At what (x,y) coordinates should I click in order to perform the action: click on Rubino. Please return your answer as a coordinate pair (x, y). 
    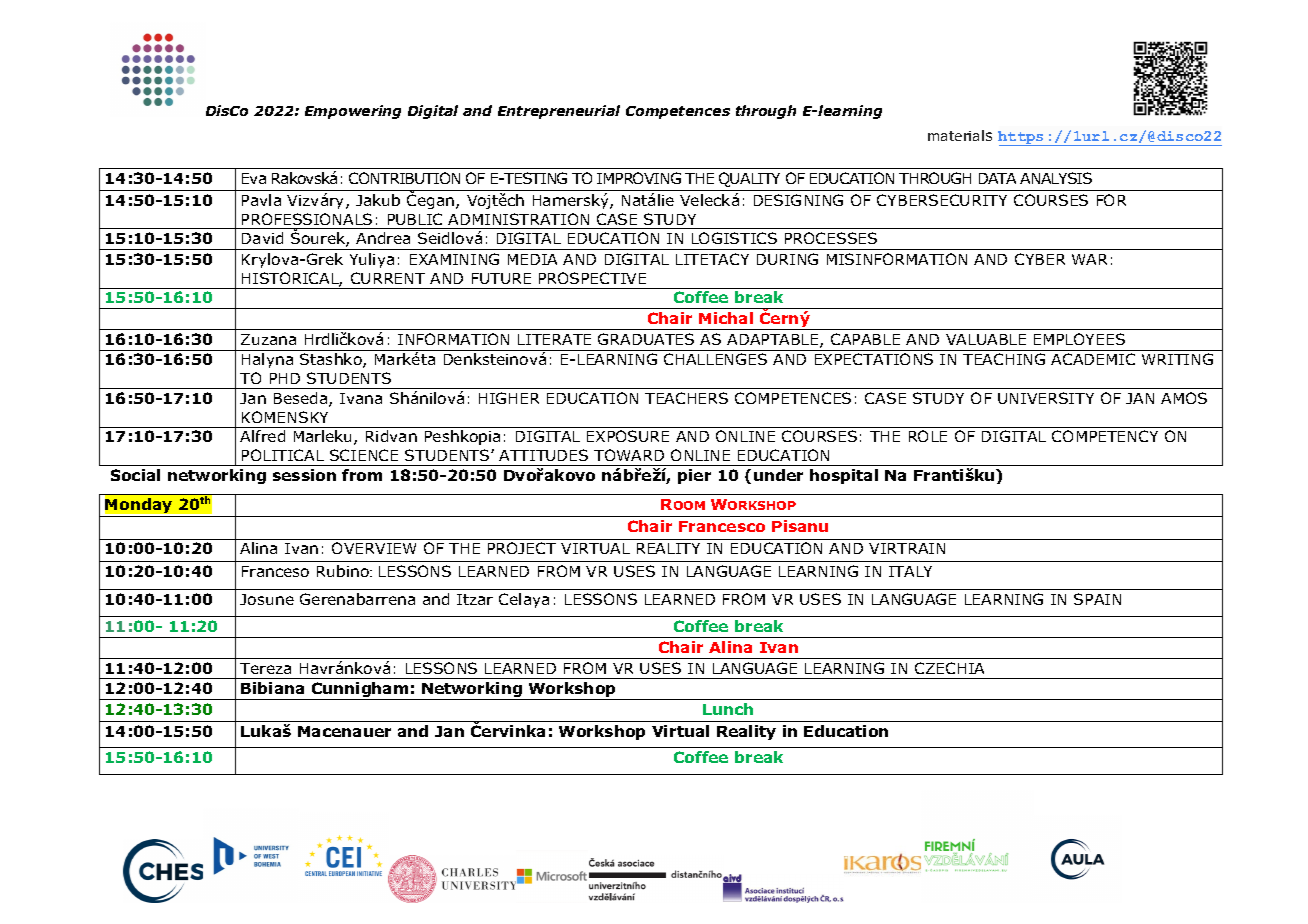
    Looking at the image, I should click on (344, 571).
